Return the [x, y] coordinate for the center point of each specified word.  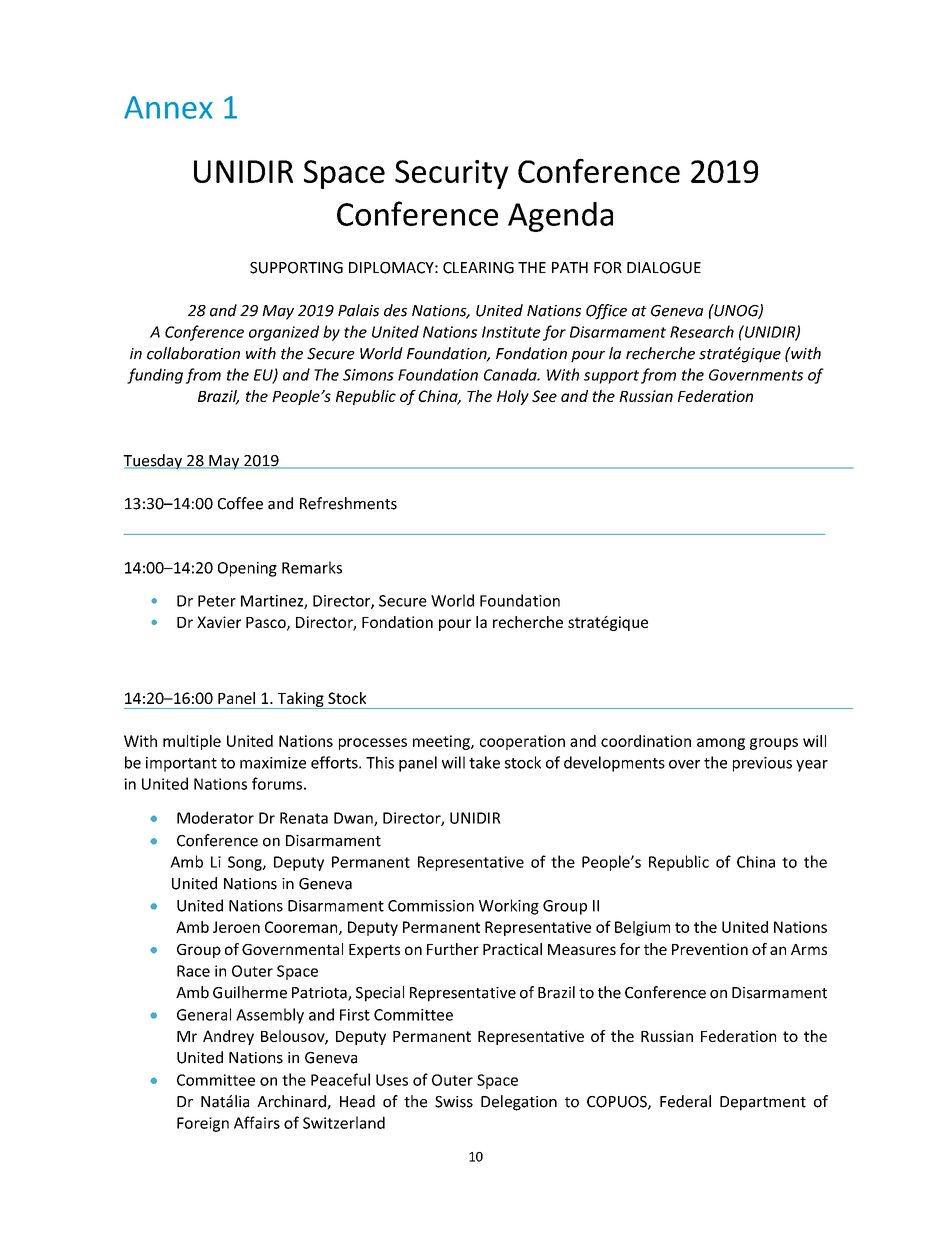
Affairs [257, 1122]
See [544, 396]
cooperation [522, 742]
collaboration [193, 353]
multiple [192, 742]
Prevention [710, 949]
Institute [511, 332]
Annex [168, 107]
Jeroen [236, 927]
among [721, 744]
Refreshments [348, 503]
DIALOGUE [664, 268]
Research [702, 331]
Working [509, 907]
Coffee [240, 503]
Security [452, 174]
